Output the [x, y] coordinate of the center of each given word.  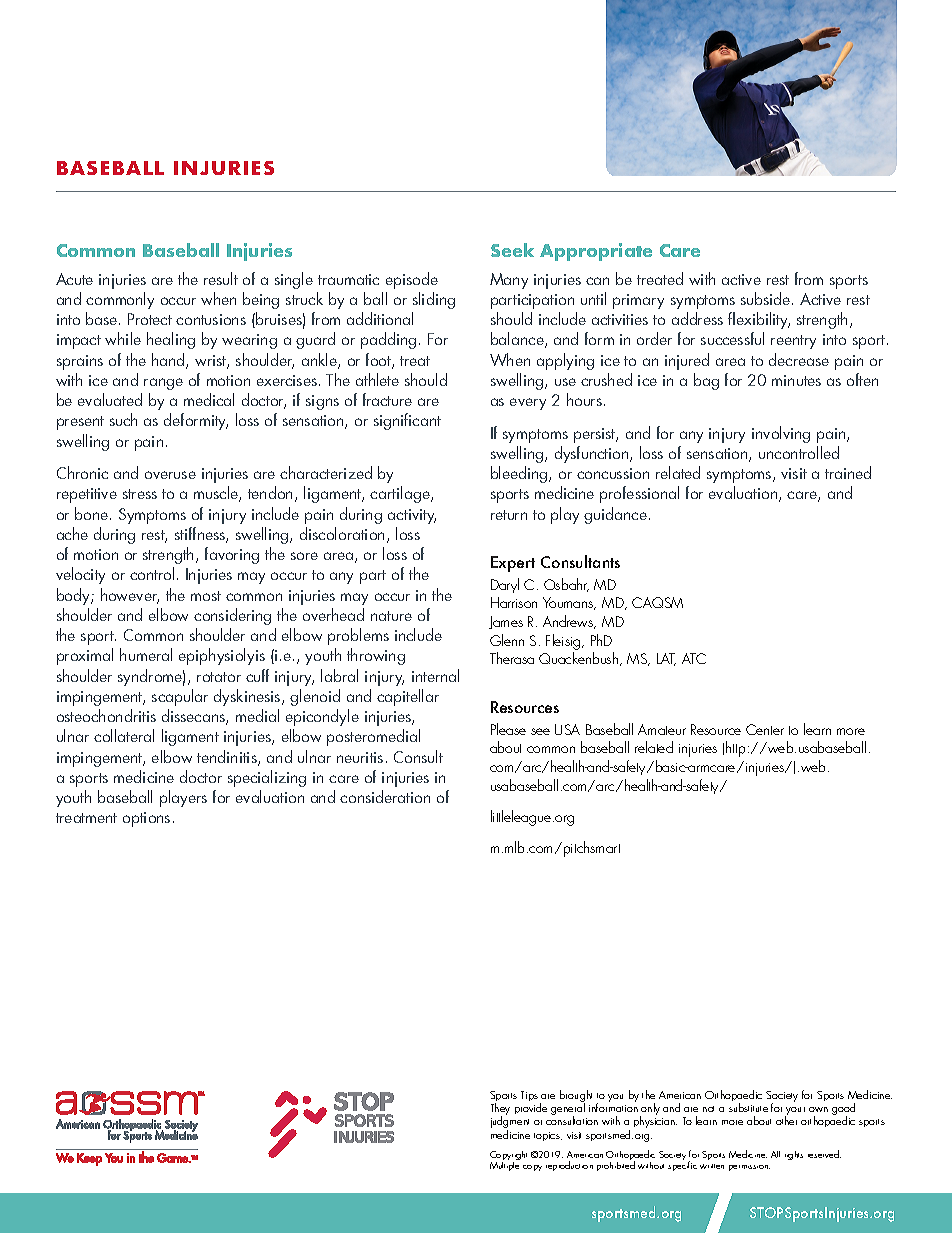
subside [767, 298]
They [500, 1110]
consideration [385, 796]
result [221, 278]
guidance [615, 515]
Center [765, 729]
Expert [513, 564]
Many [509, 281]
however [130, 596]
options [146, 819]
